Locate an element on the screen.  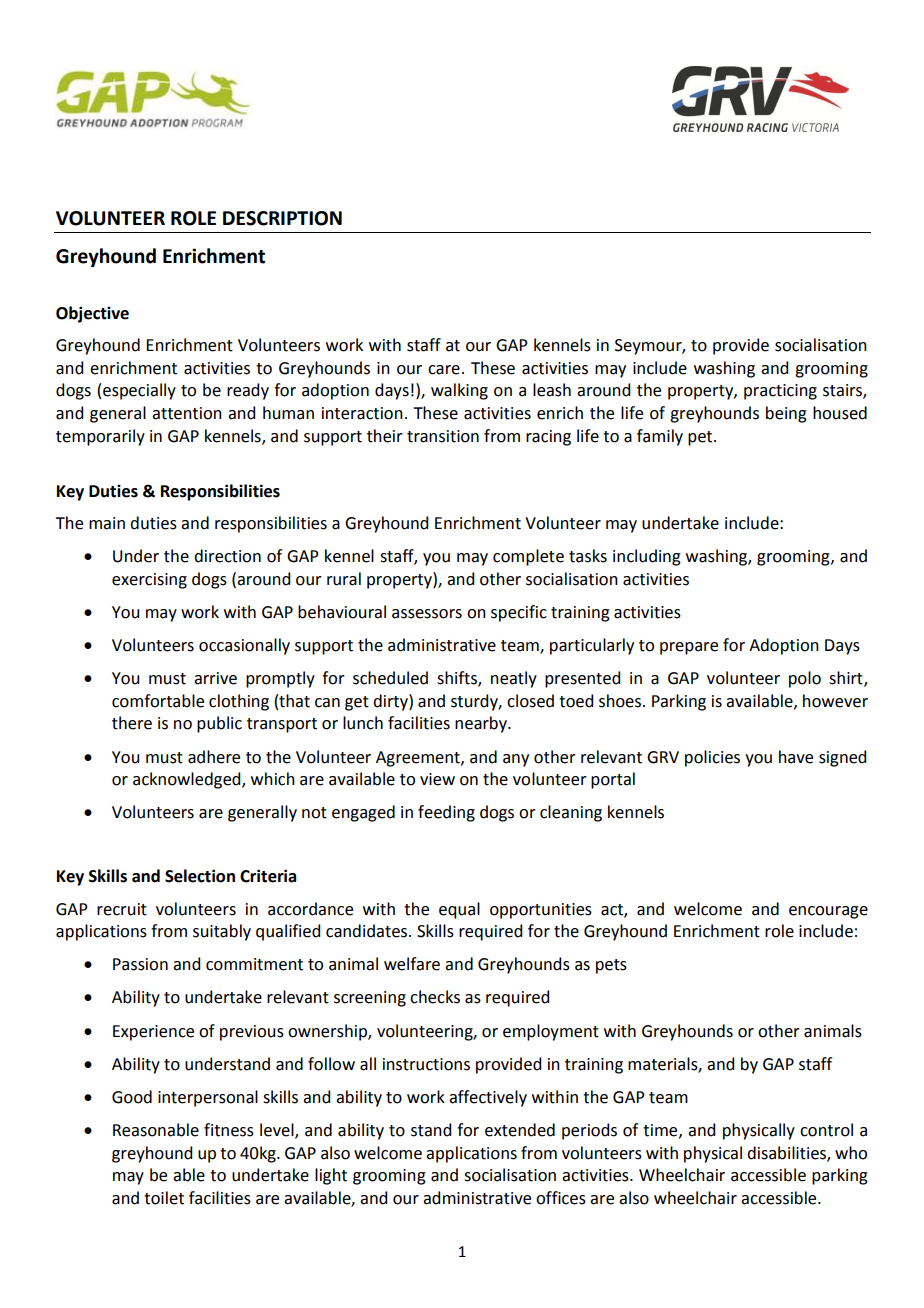
toilet is located at coordinates (164, 1198).
